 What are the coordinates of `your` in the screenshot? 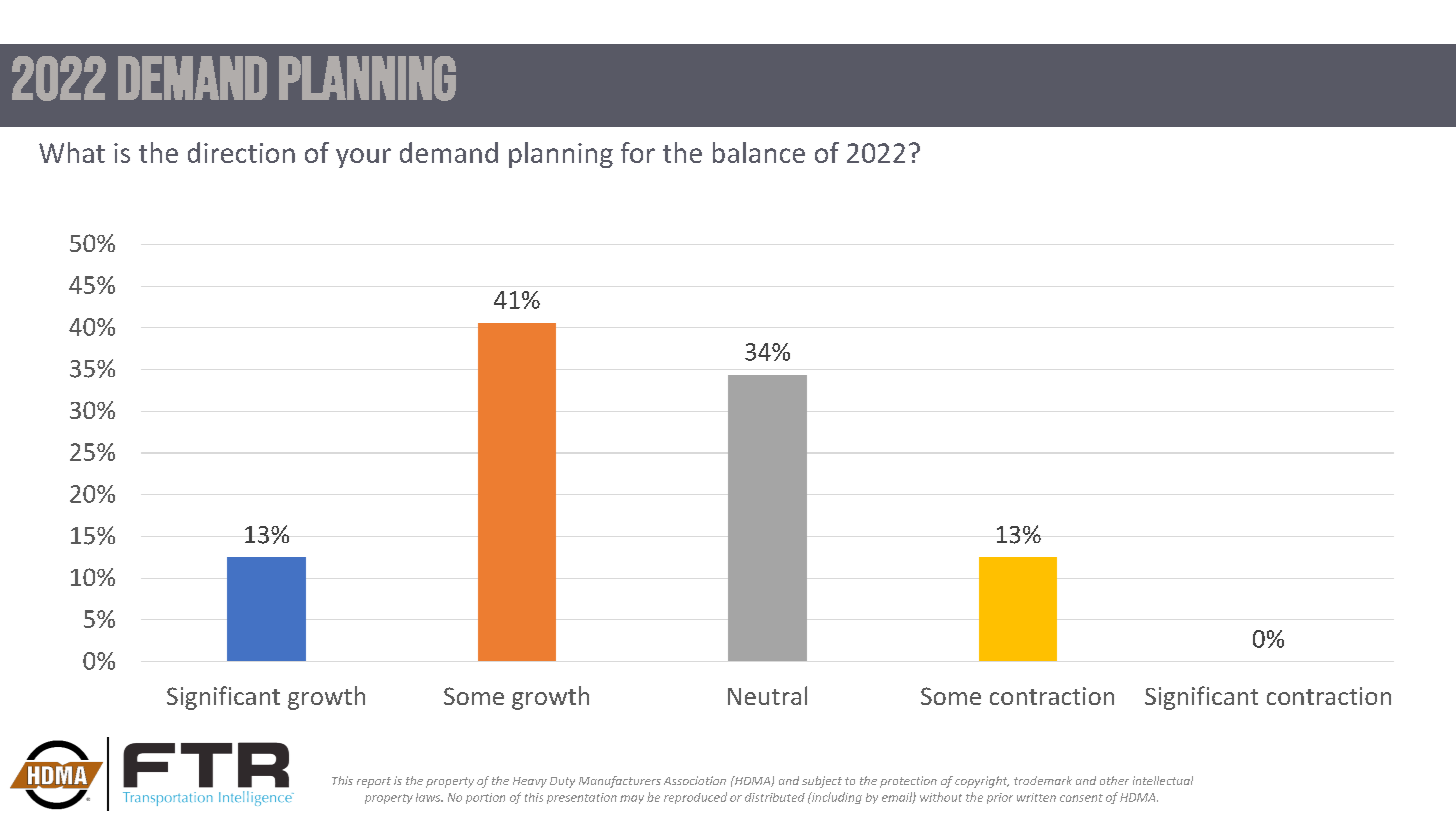 It's located at (363, 158).
